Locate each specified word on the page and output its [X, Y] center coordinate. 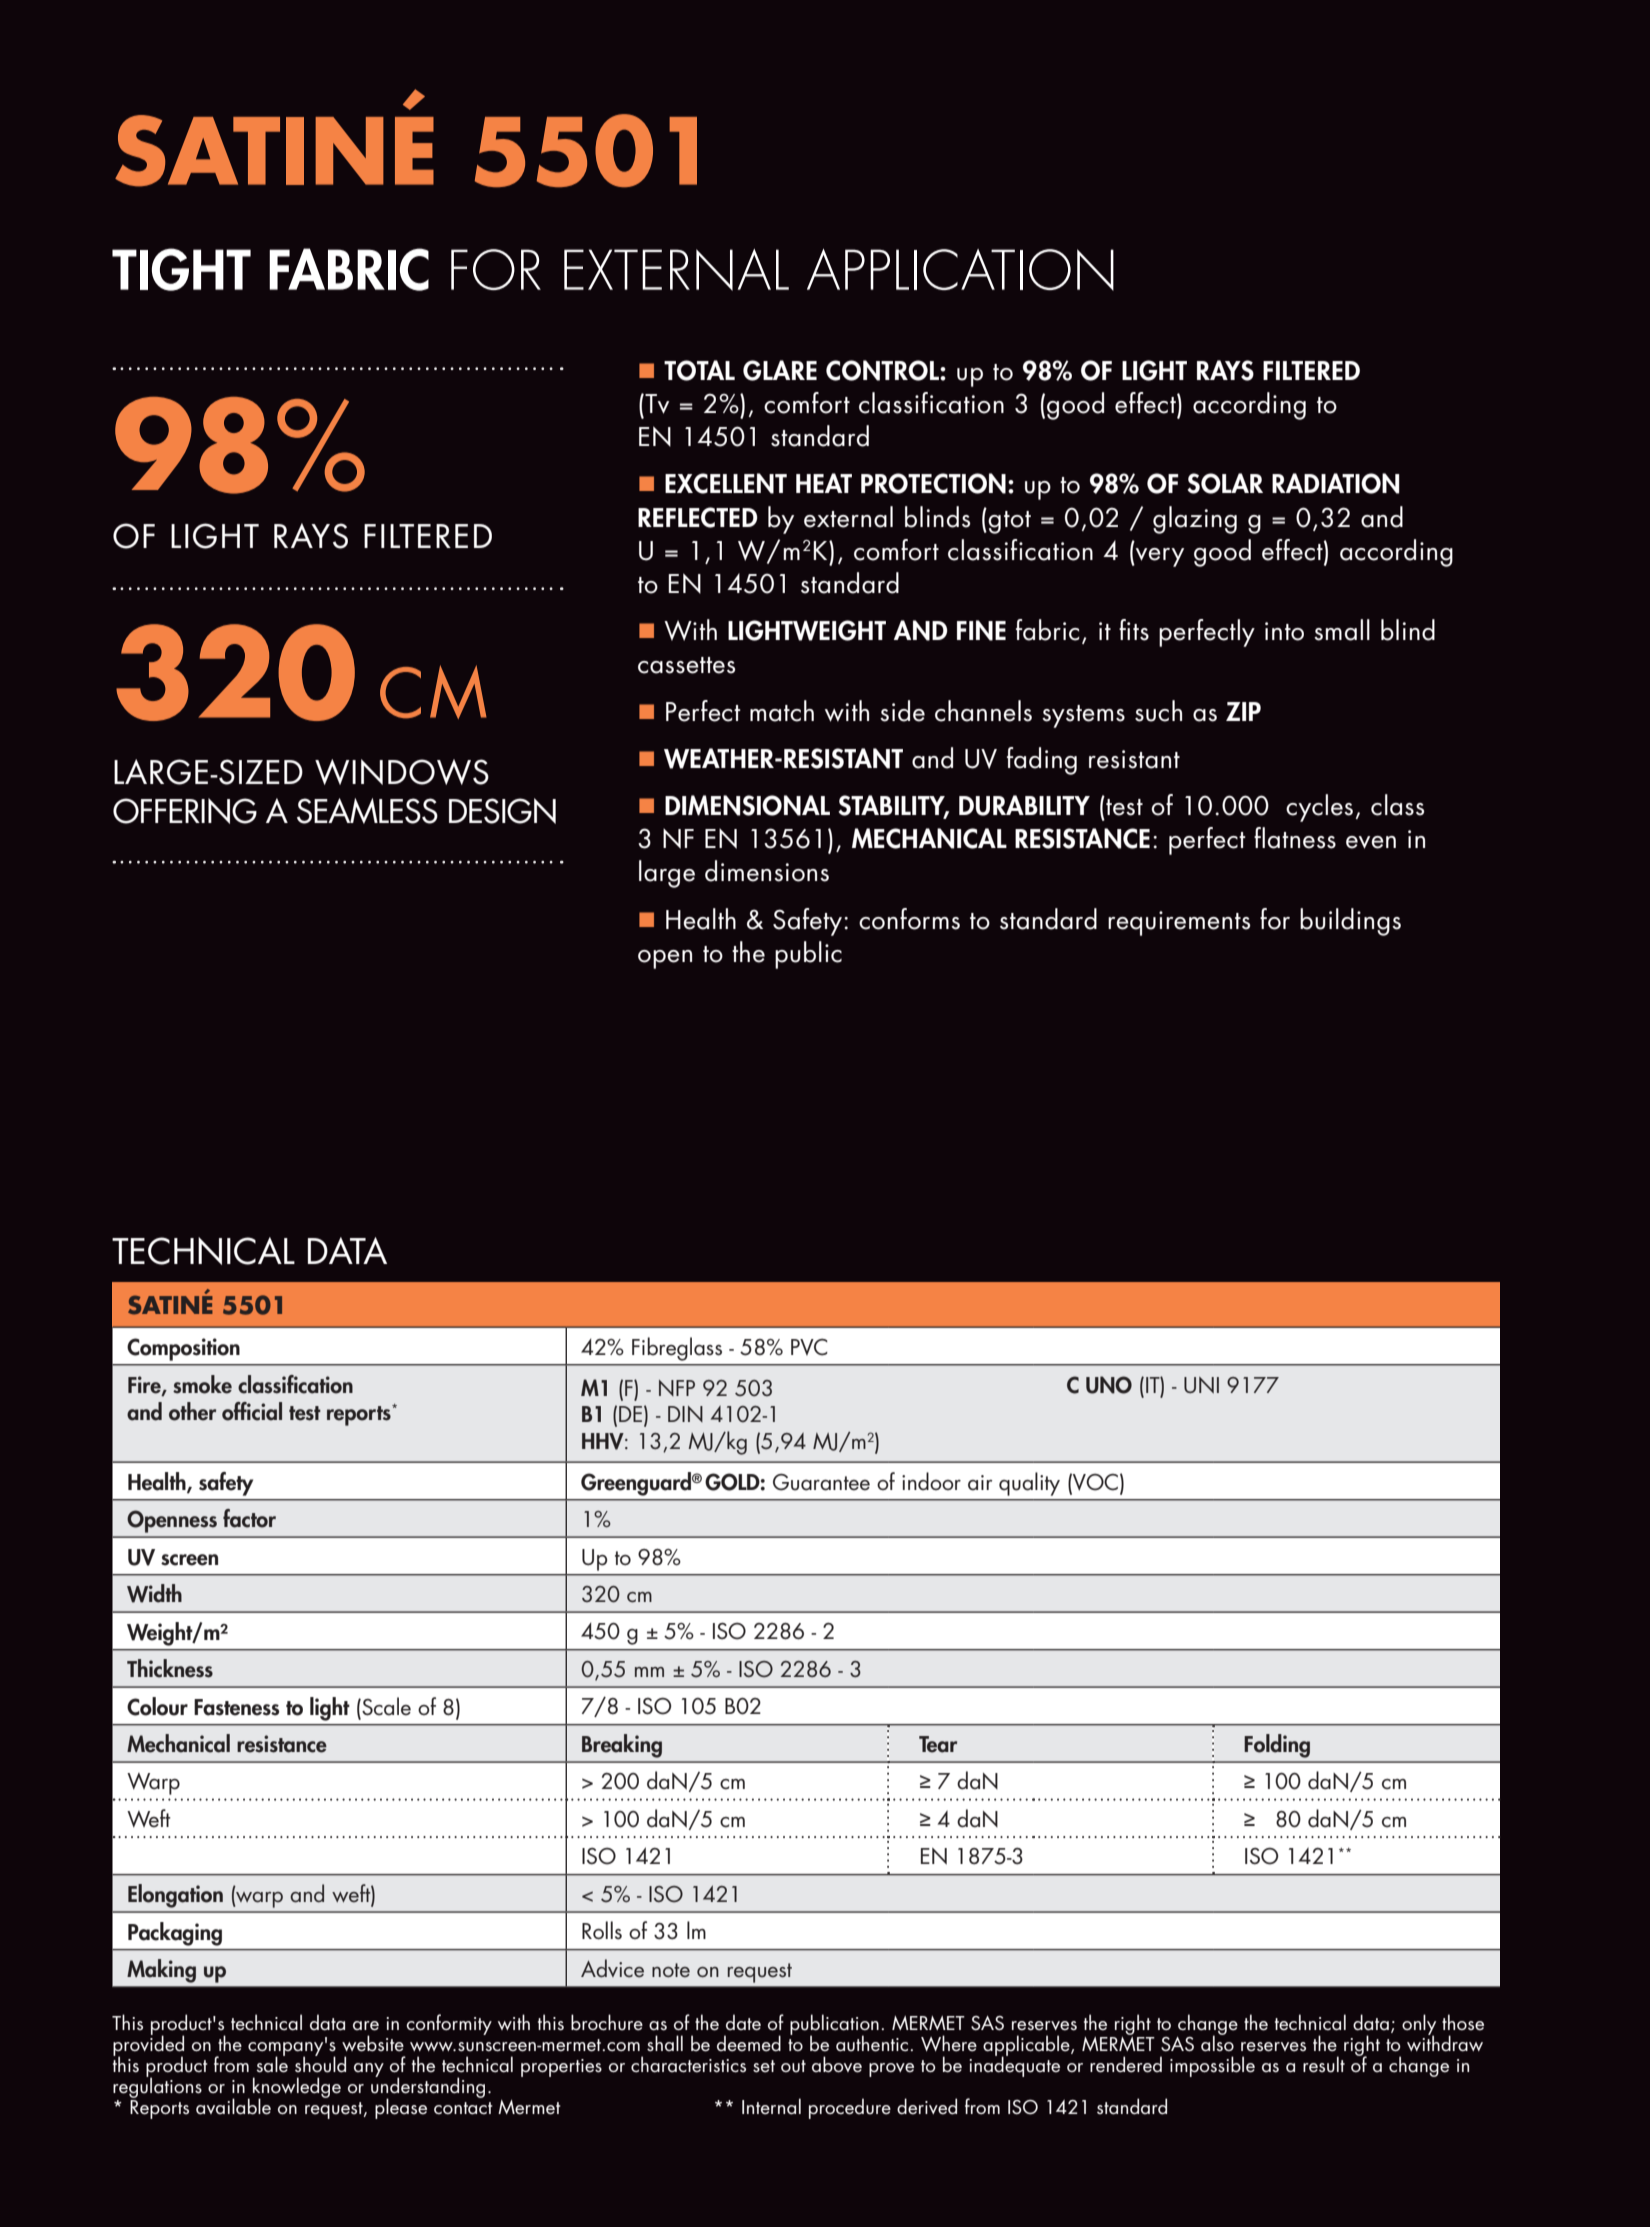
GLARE [780, 370]
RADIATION [1336, 483]
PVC [809, 1347]
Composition [183, 1349]
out [793, 2066]
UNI [1201, 1385]
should [320, 2063]
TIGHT [181, 269]
